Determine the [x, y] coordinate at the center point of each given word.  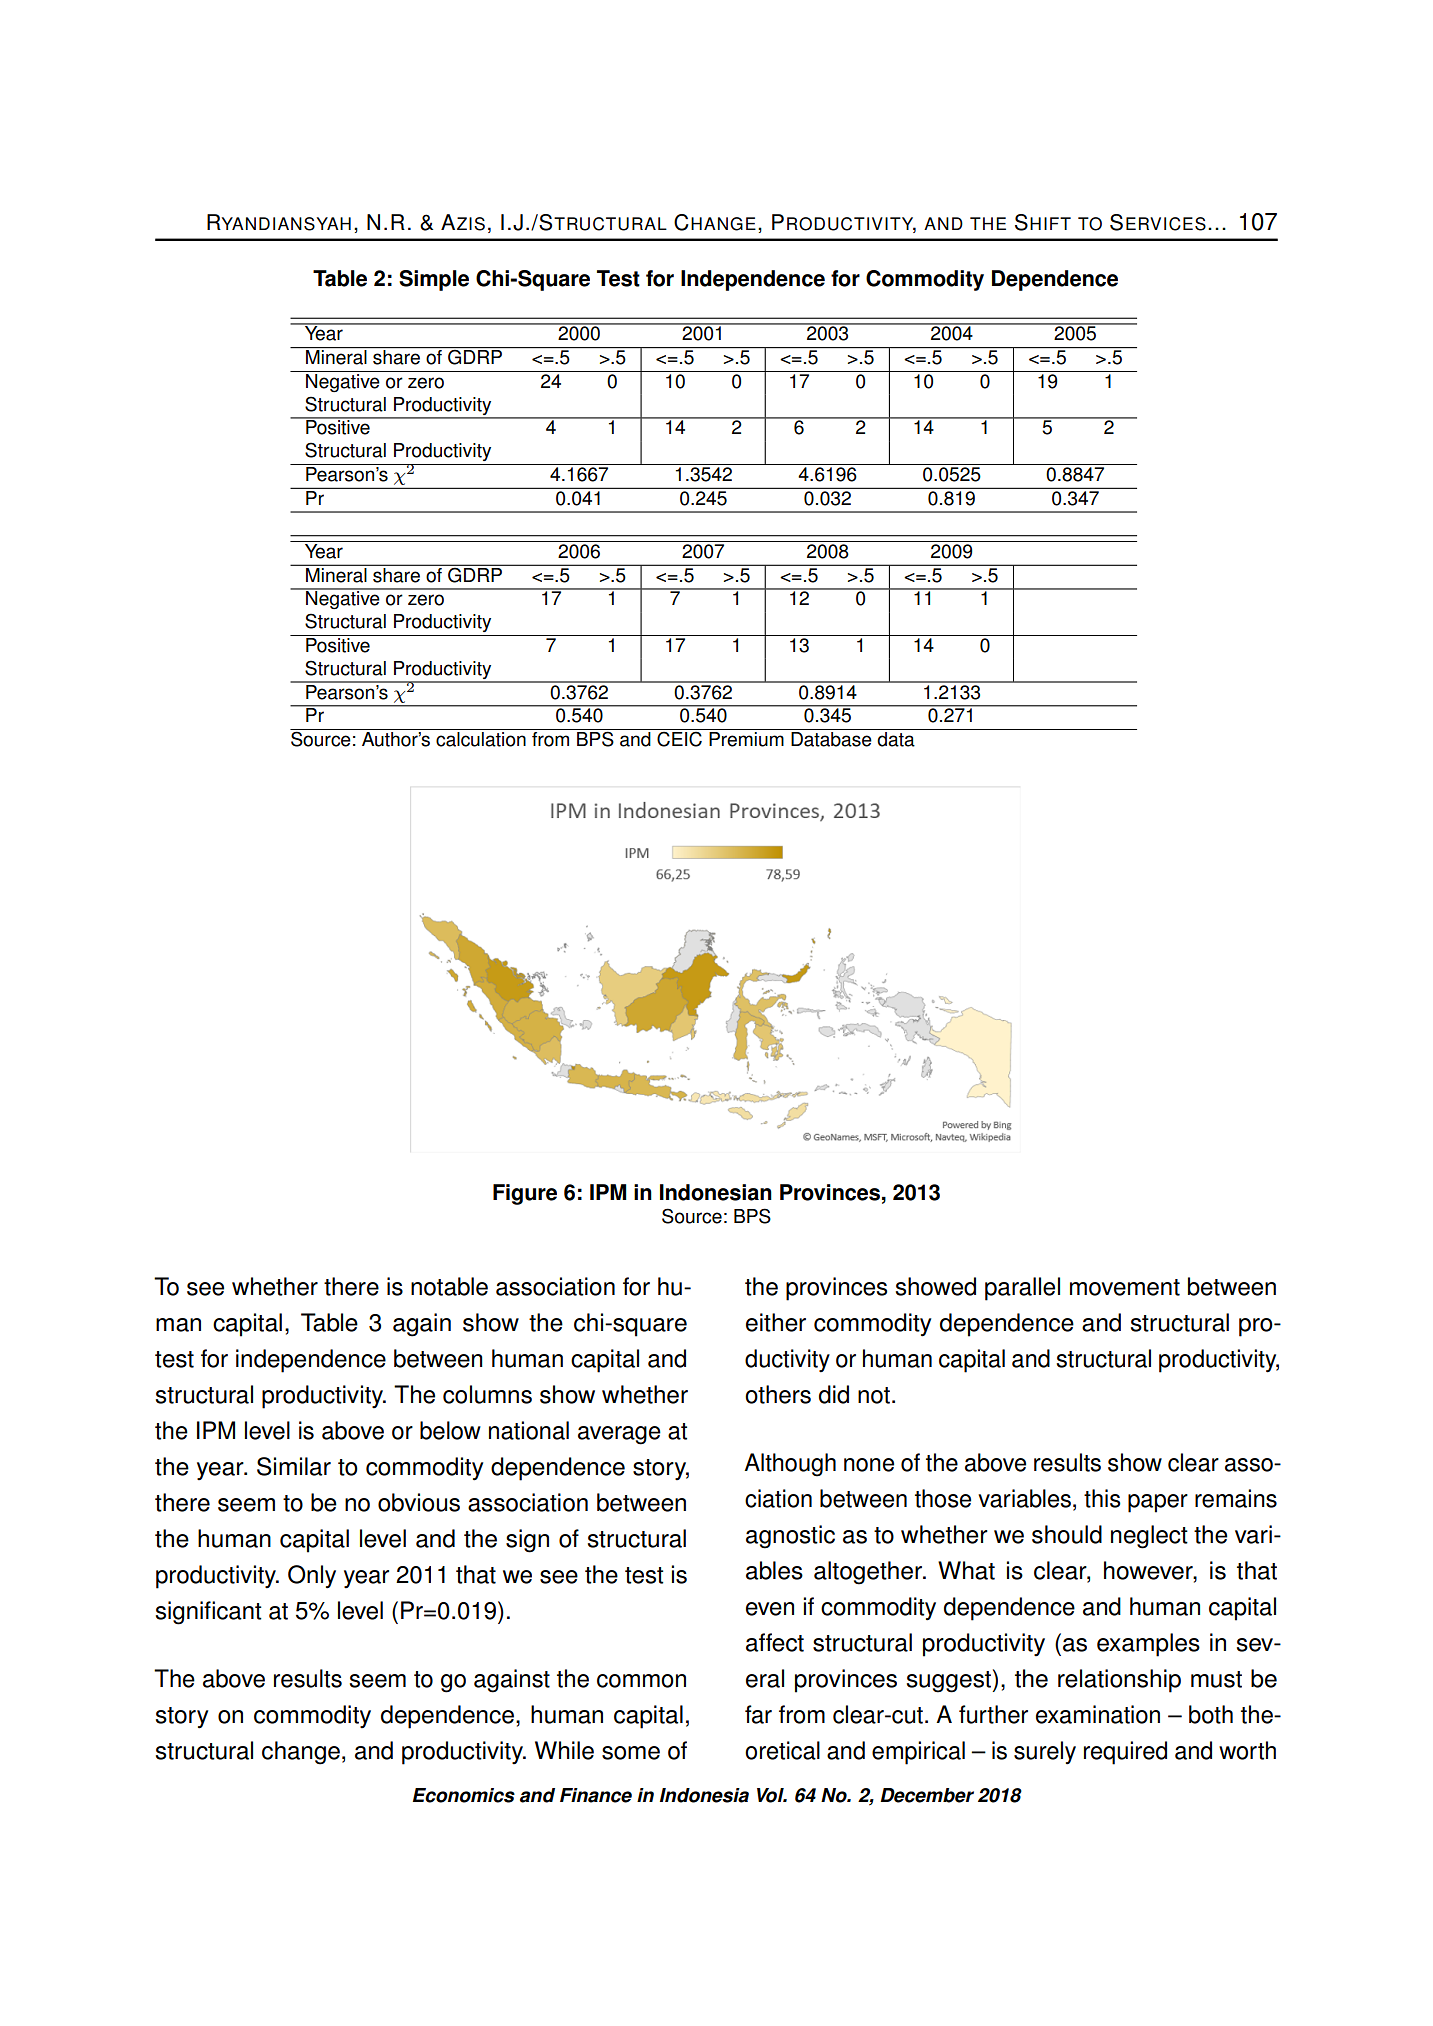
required [1125, 1753]
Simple [434, 280]
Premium [746, 739]
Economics [464, 1795]
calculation [481, 739]
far [758, 1714]
